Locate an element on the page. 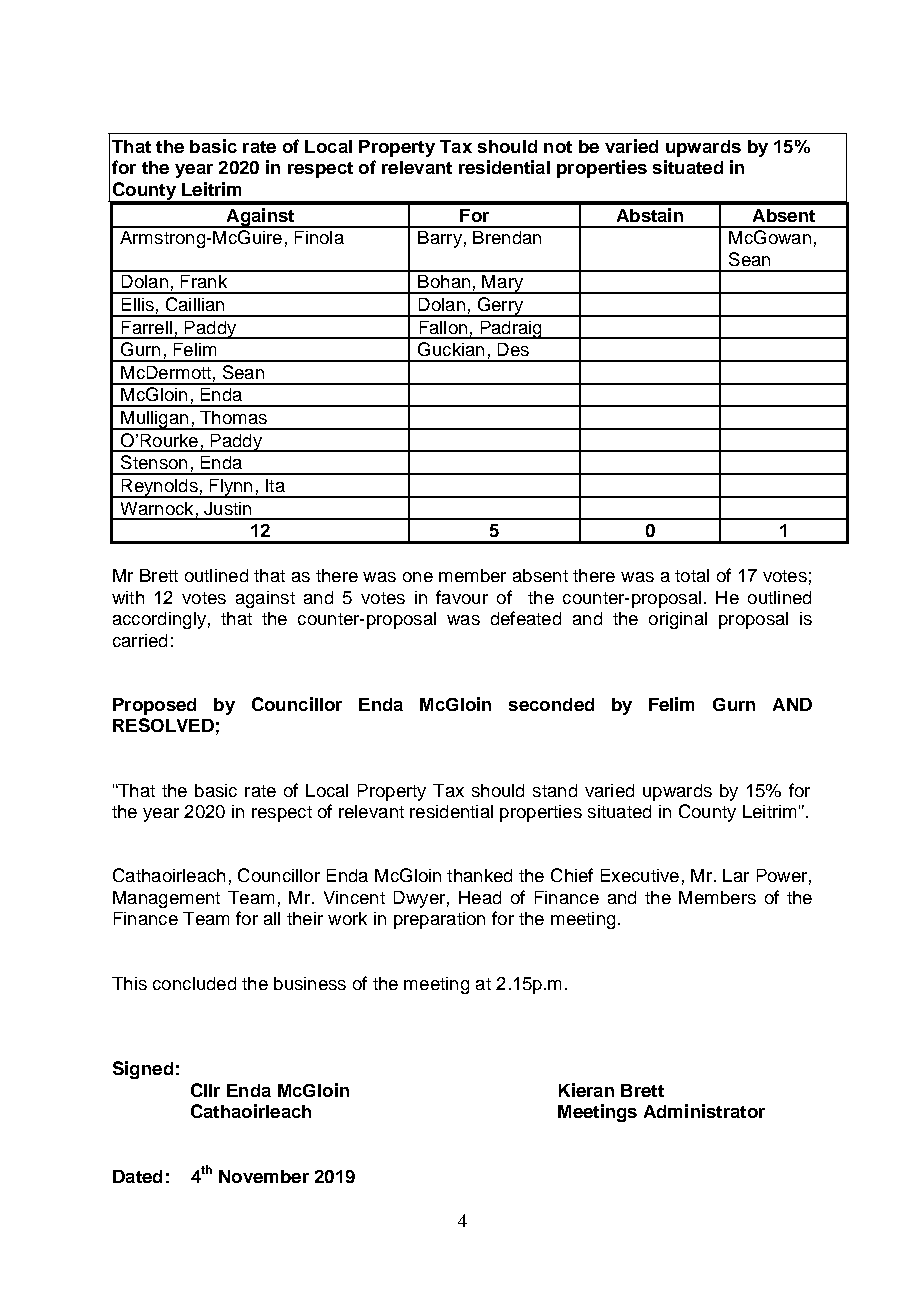 This image has width=924, height=1308. Management is located at coordinates (166, 899).
